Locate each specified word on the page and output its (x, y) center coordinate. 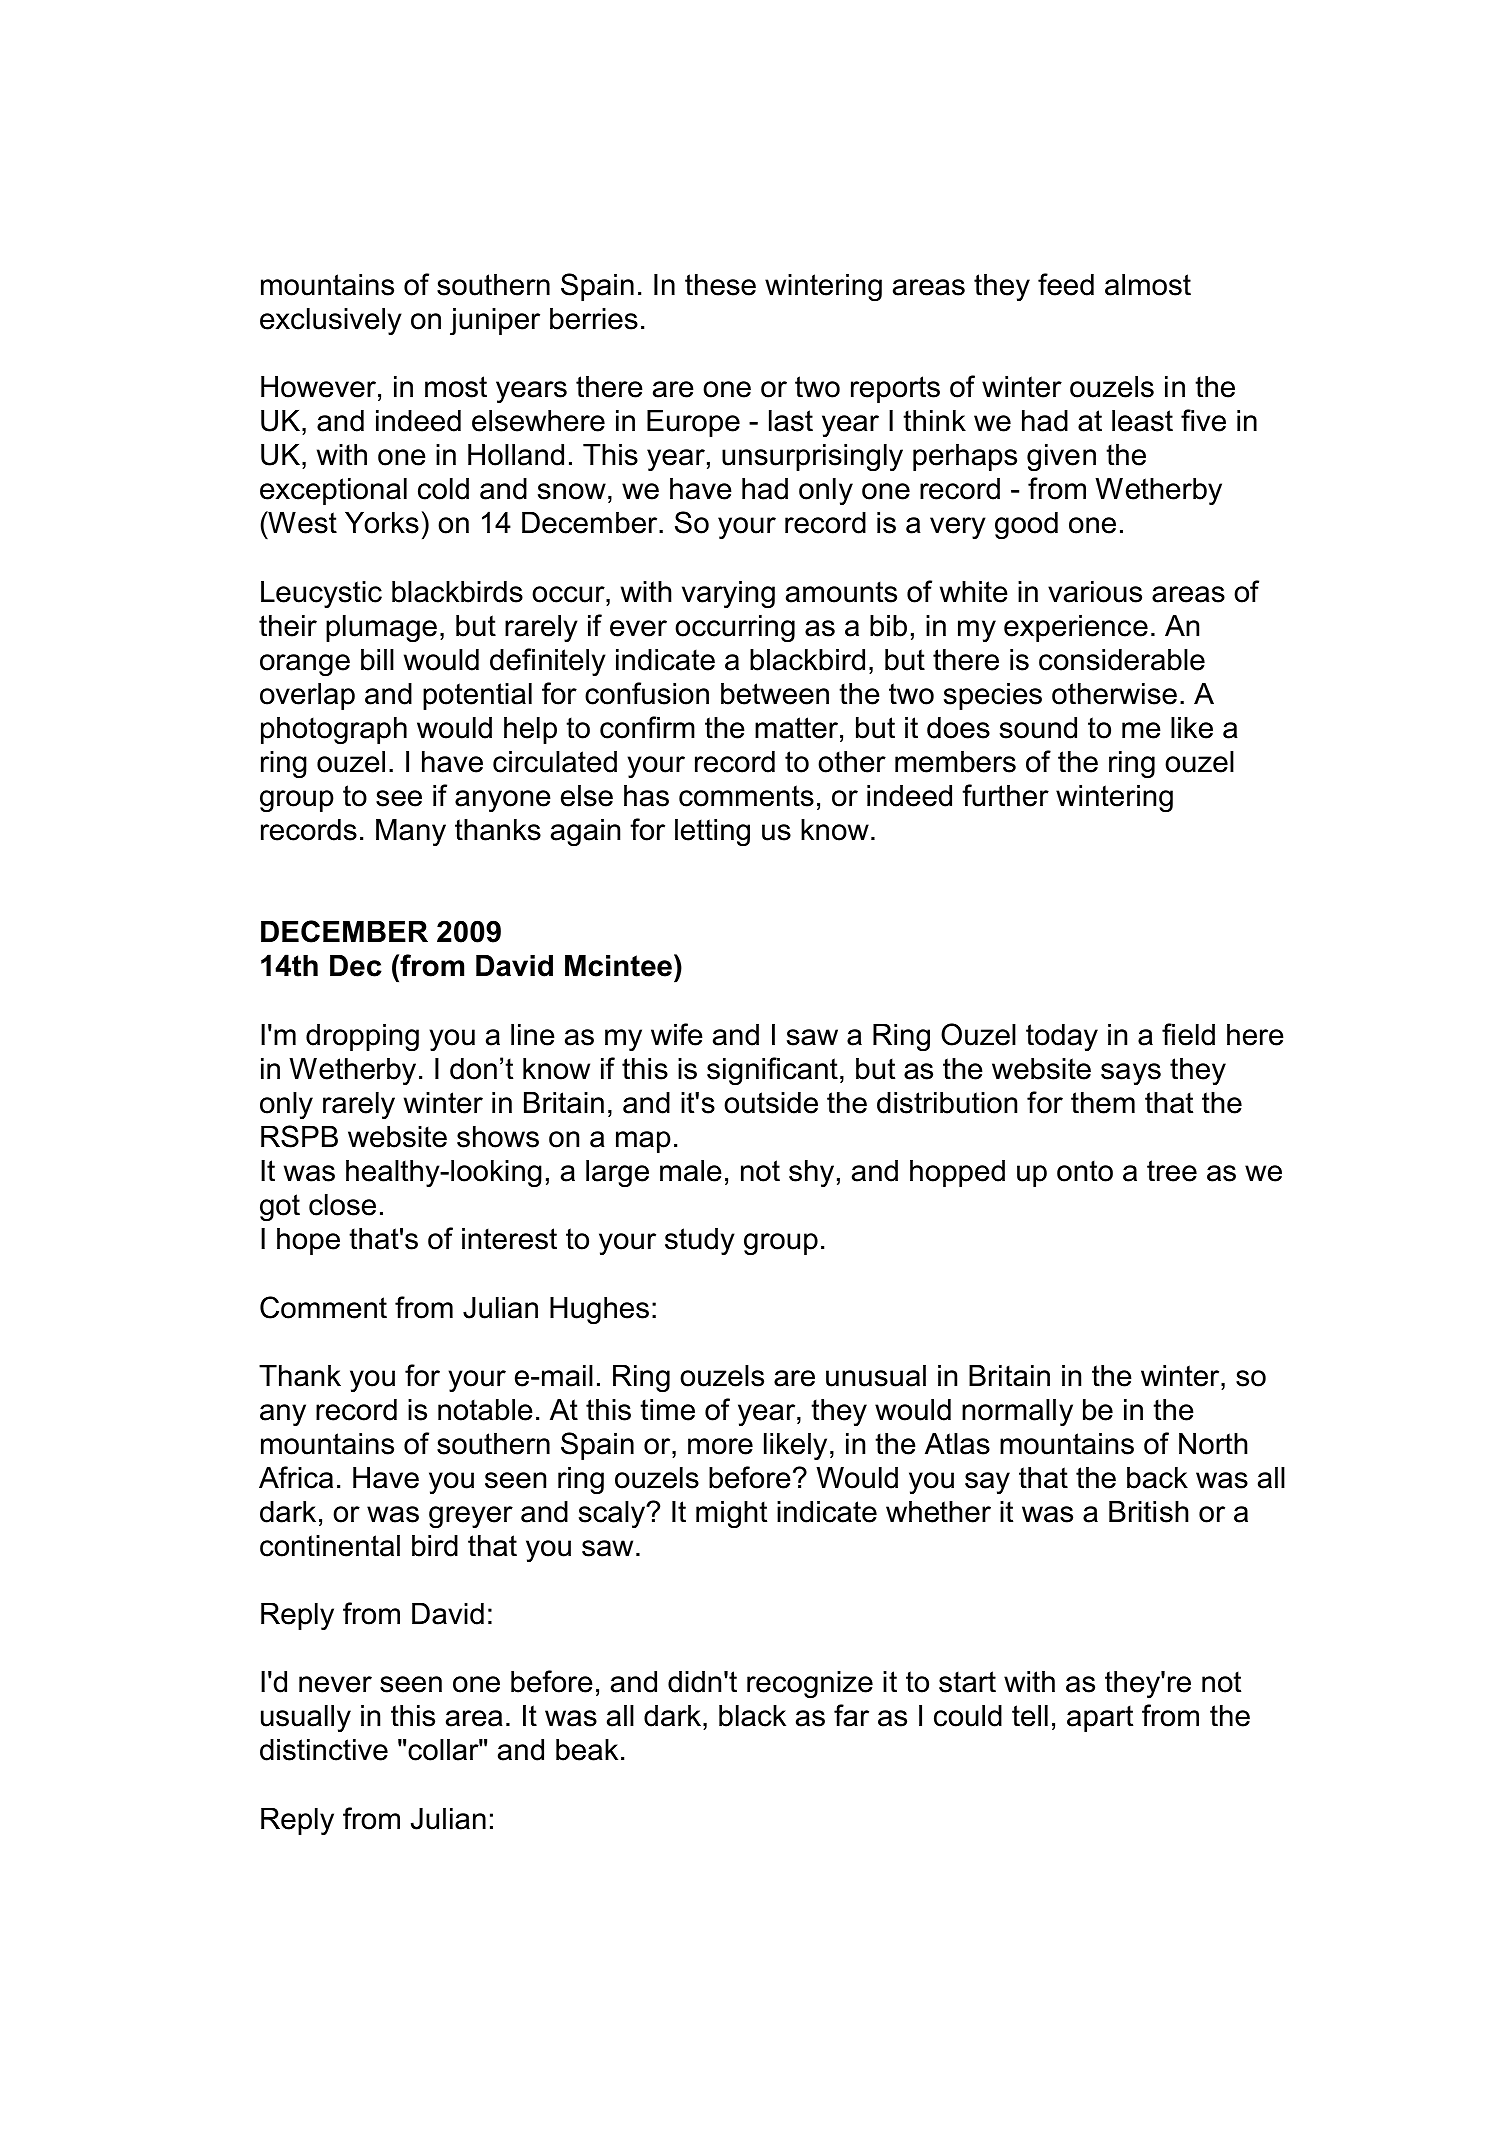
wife (677, 1034)
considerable (1122, 660)
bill (377, 660)
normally (1017, 1412)
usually (306, 1718)
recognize (810, 1685)
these (720, 285)
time (667, 1410)
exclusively (331, 321)
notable (485, 1410)
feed (1066, 284)
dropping (362, 1038)
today (1062, 1037)
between (775, 694)
